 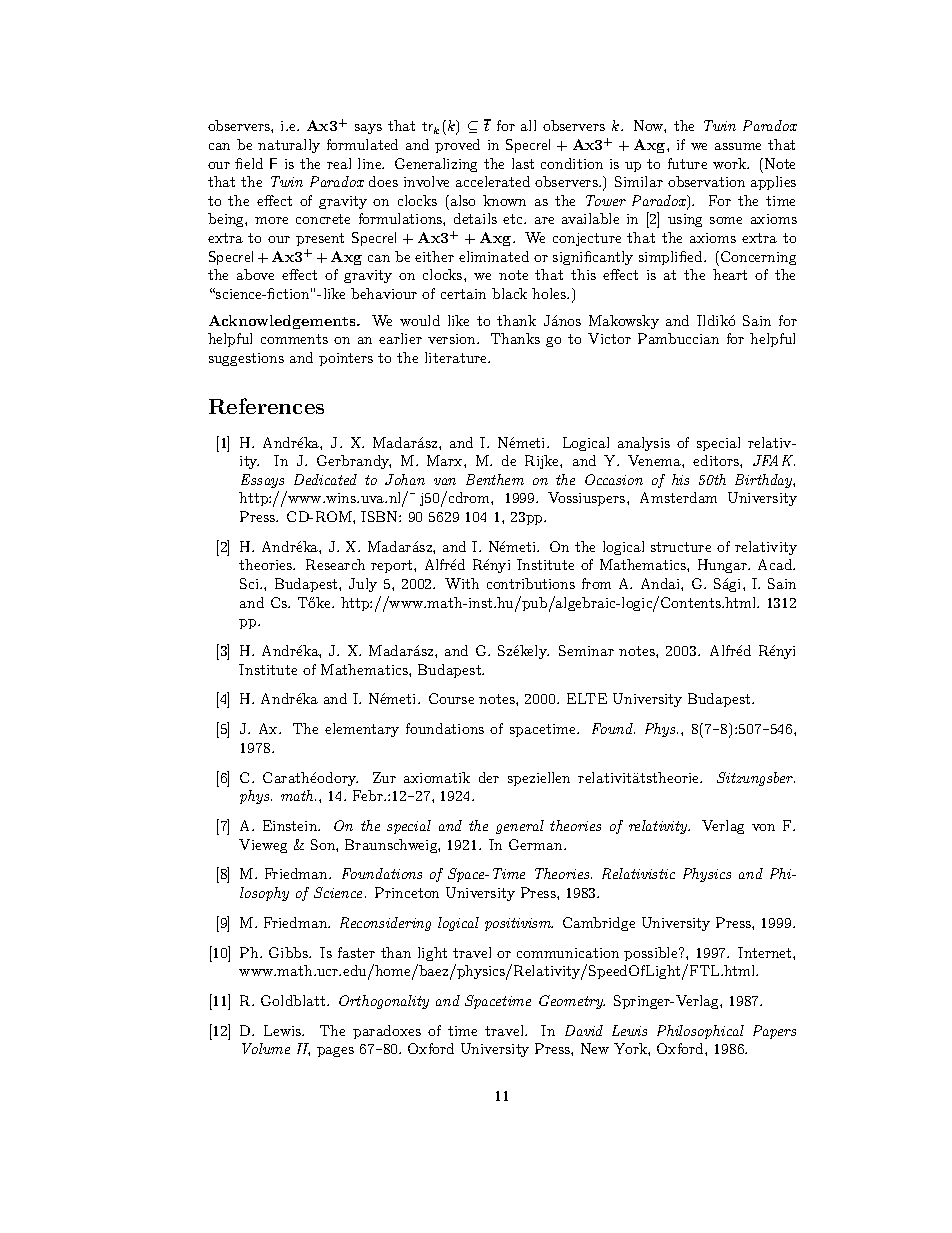 I want to click on Course, so click(x=451, y=698).
